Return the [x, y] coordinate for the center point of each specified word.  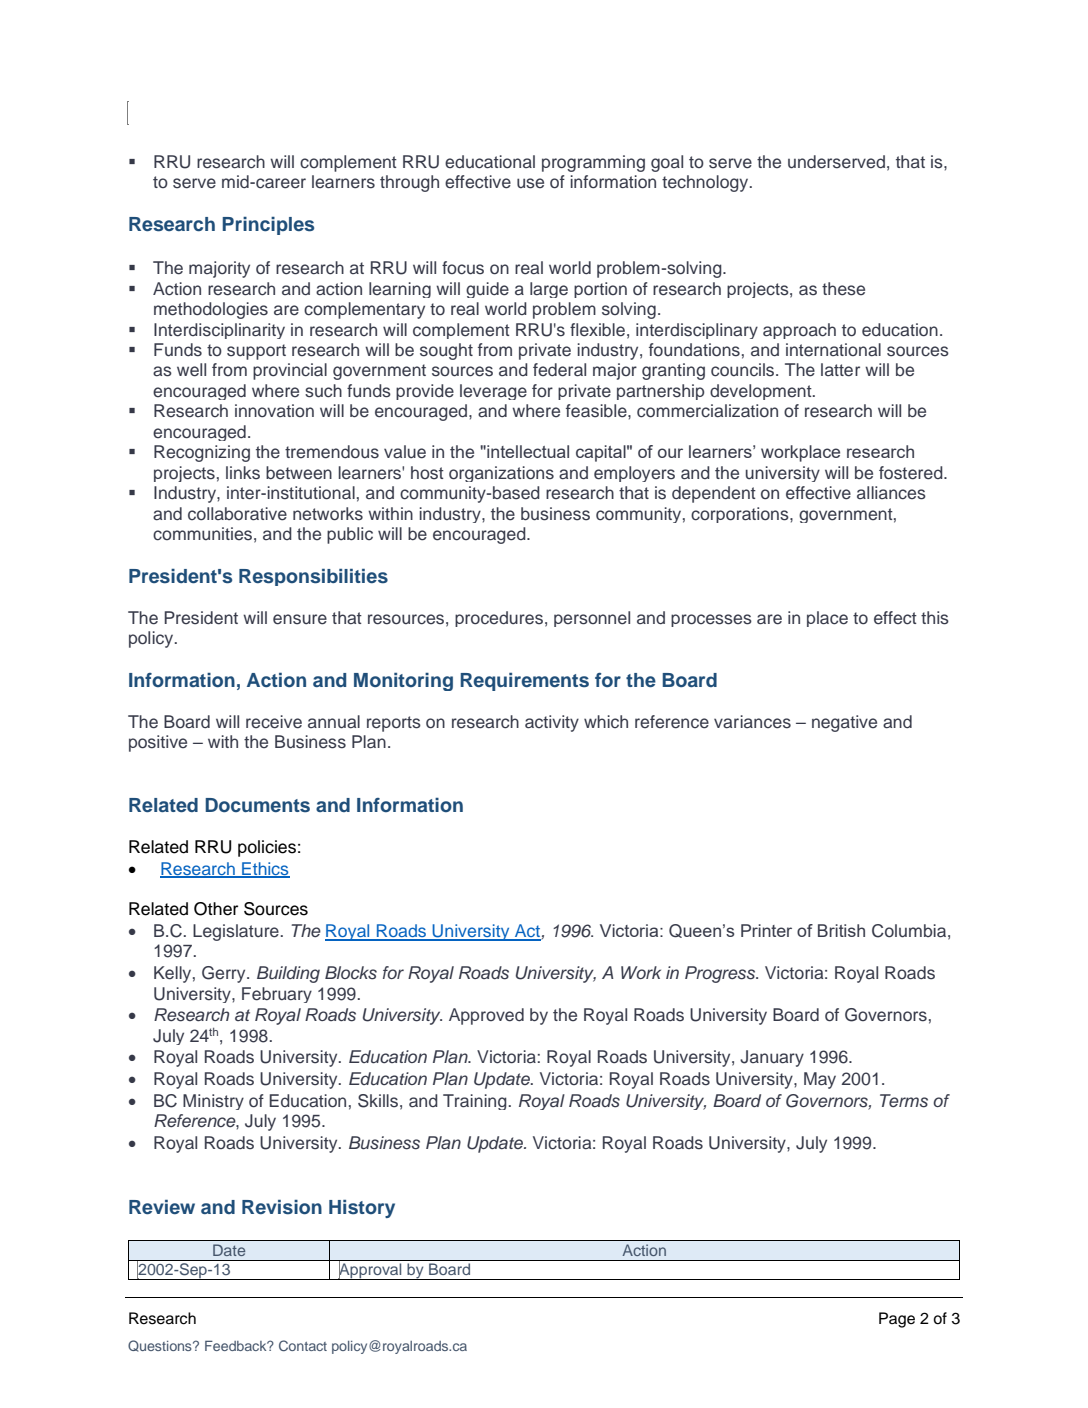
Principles [268, 226]
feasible [597, 411]
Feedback [237, 1345]
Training [475, 1102]
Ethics [265, 869]
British [841, 930]
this [935, 618]
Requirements [524, 682]
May [820, 1080]
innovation [274, 410]
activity [552, 723]
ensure [300, 619]
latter [840, 370]
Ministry [213, 1102]
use [530, 183]
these [843, 289]
